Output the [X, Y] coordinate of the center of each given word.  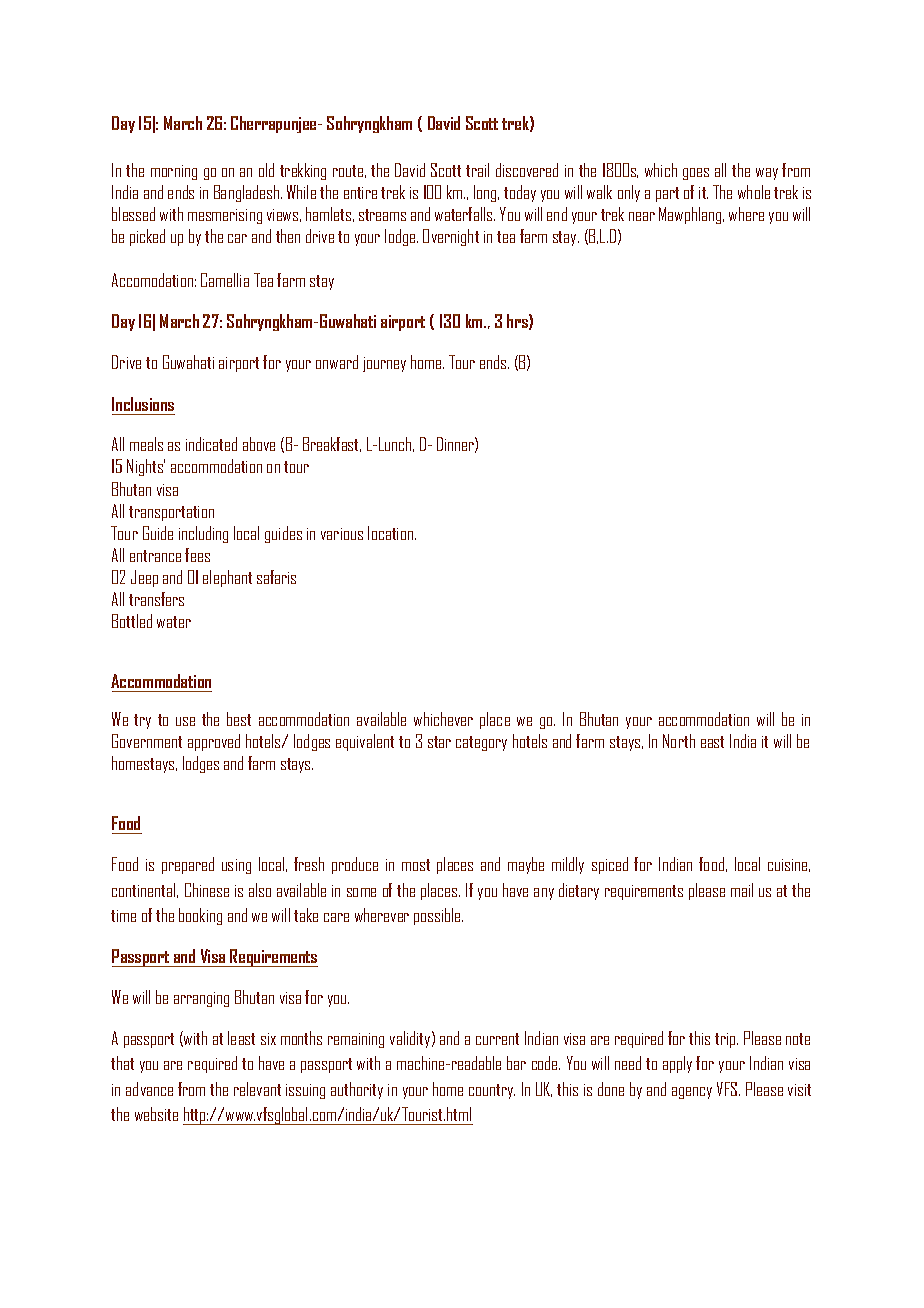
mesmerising [225, 216]
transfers [156, 599]
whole [754, 192]
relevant [257, 1089]
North [679, 741]
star [439, 742]
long [486, 193]
